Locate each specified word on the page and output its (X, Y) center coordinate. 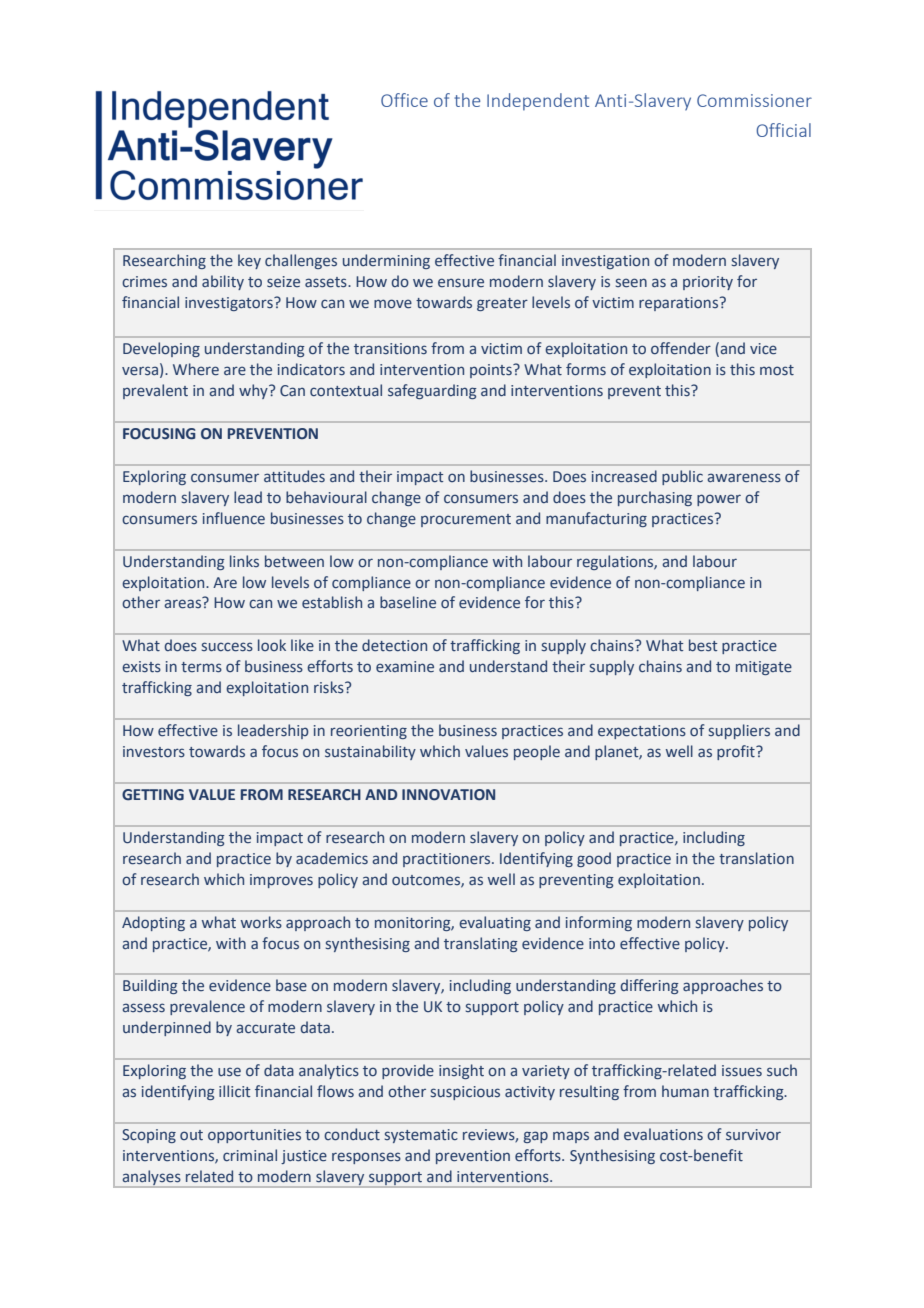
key (249, 261)
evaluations (663, 1134)
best (703, 645)
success (227, 647)
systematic (421, 1136)
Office (404, 100)
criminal (250, 1155)
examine (405, 667)
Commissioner (754, 100)
